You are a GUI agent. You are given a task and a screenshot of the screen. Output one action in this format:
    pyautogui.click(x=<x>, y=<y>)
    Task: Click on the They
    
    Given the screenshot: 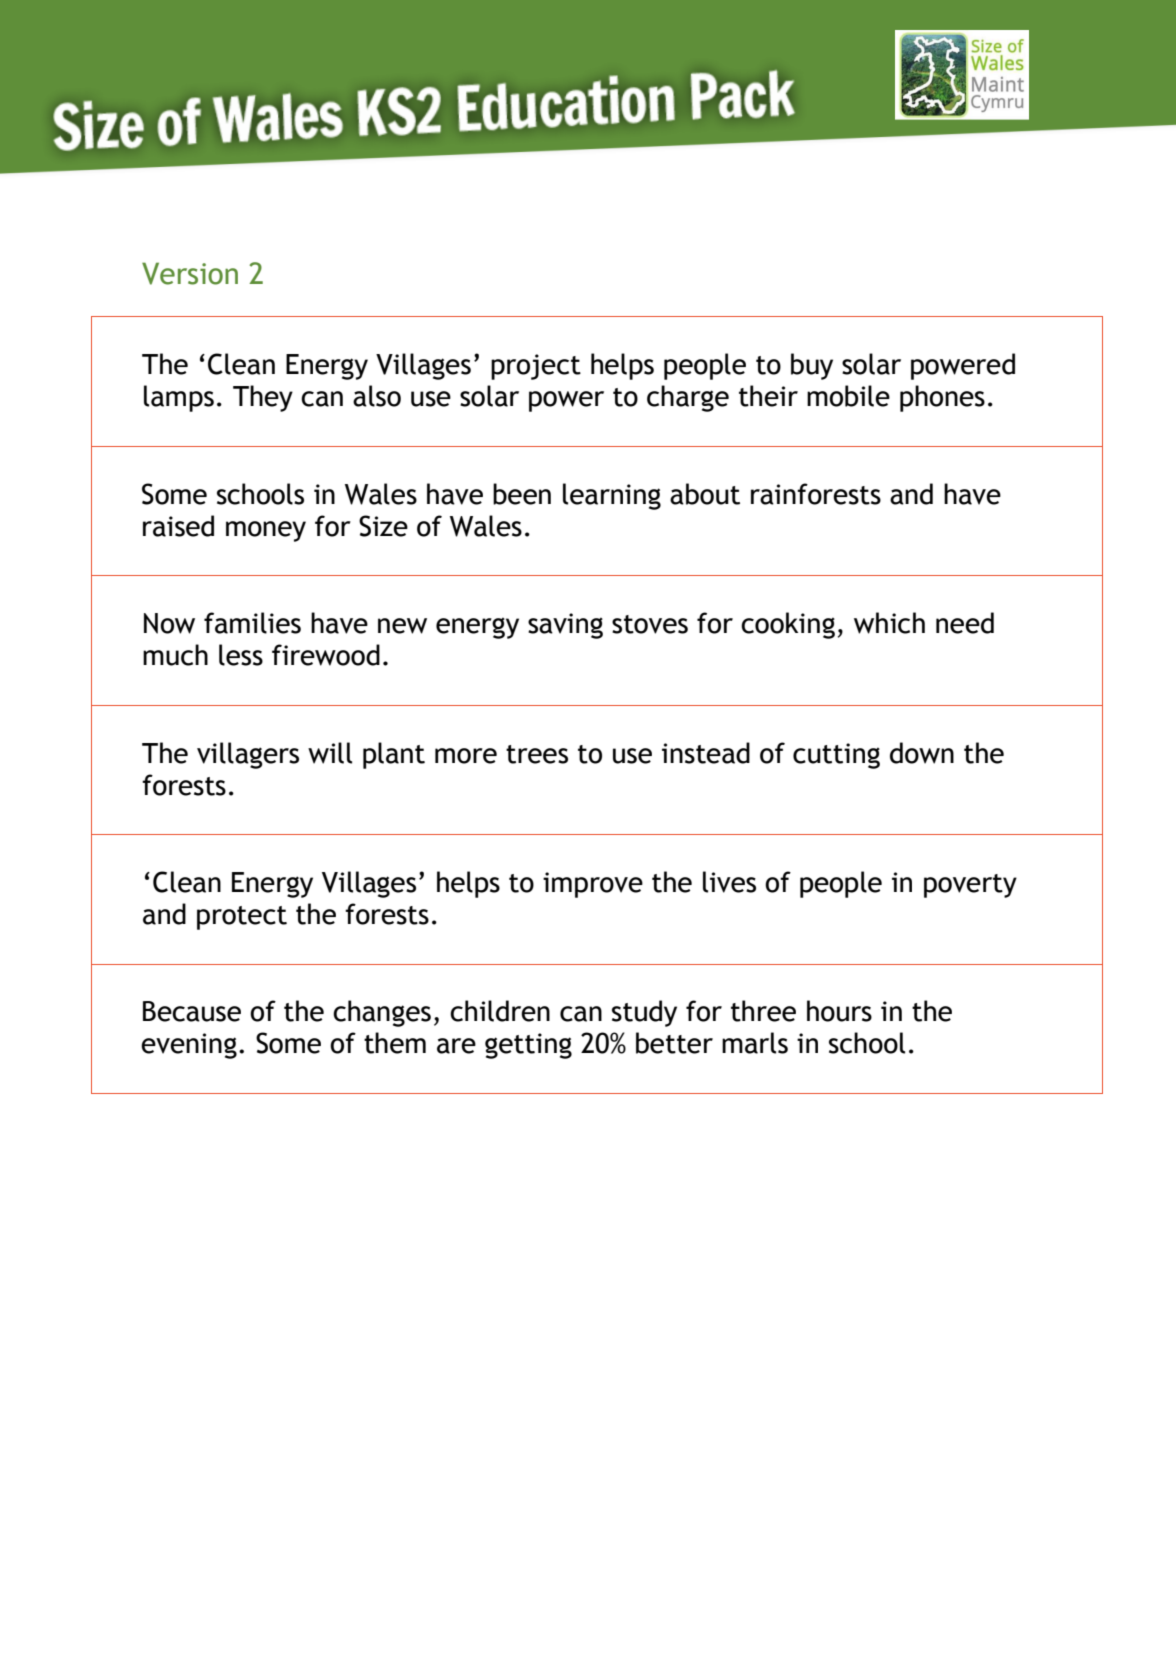 What is the action you would take?
    pyautogui.click(x=263, y=398)
